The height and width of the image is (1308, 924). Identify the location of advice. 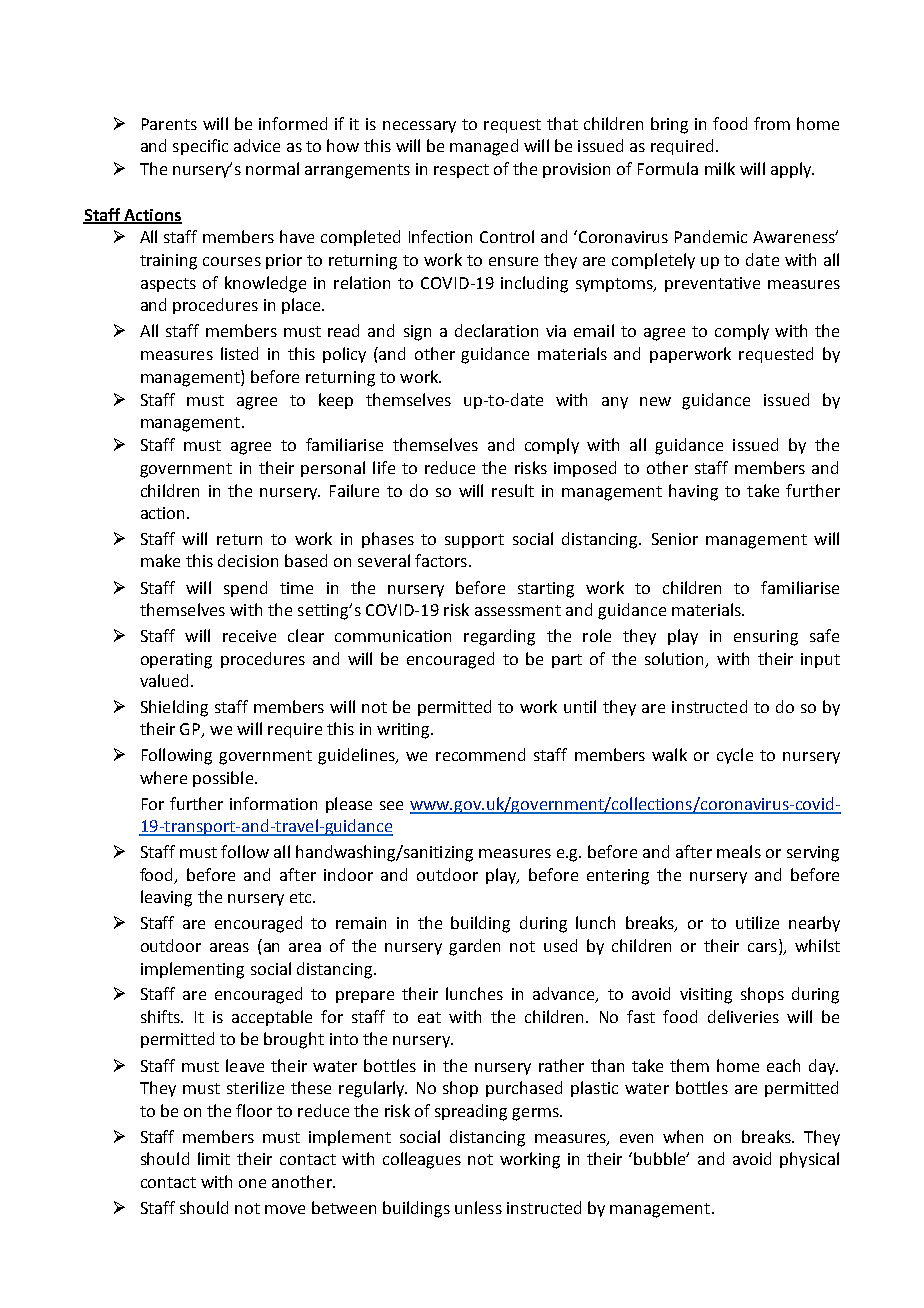
(257, 145).
